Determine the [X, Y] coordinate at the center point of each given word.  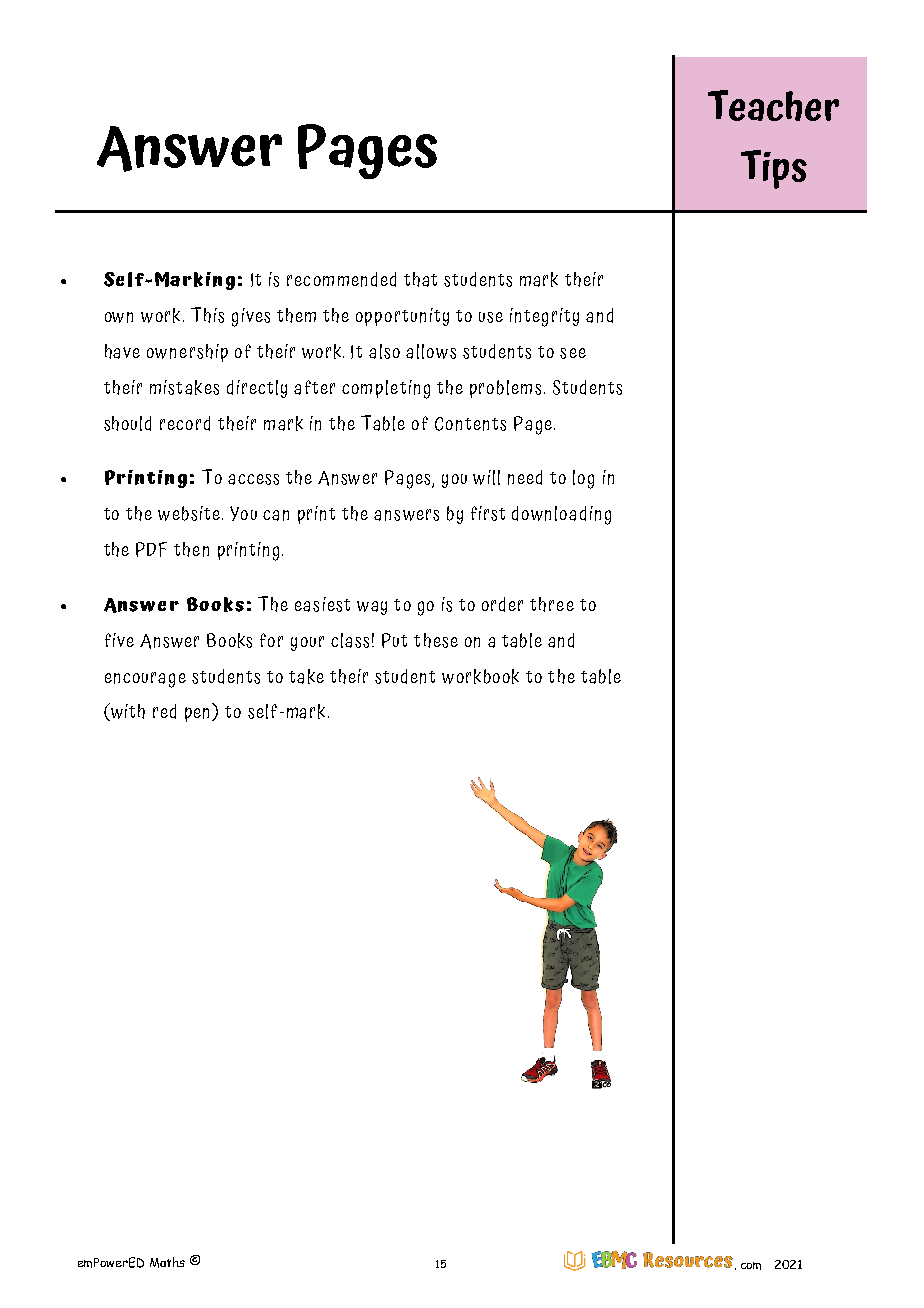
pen [199, 714]
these [436, 640]
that [420, 279]
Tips [774, 169]
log [583, 479]
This [207, 315]
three [552, 604]
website [189, 513]
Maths [167, 1262]
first [488, 513]
